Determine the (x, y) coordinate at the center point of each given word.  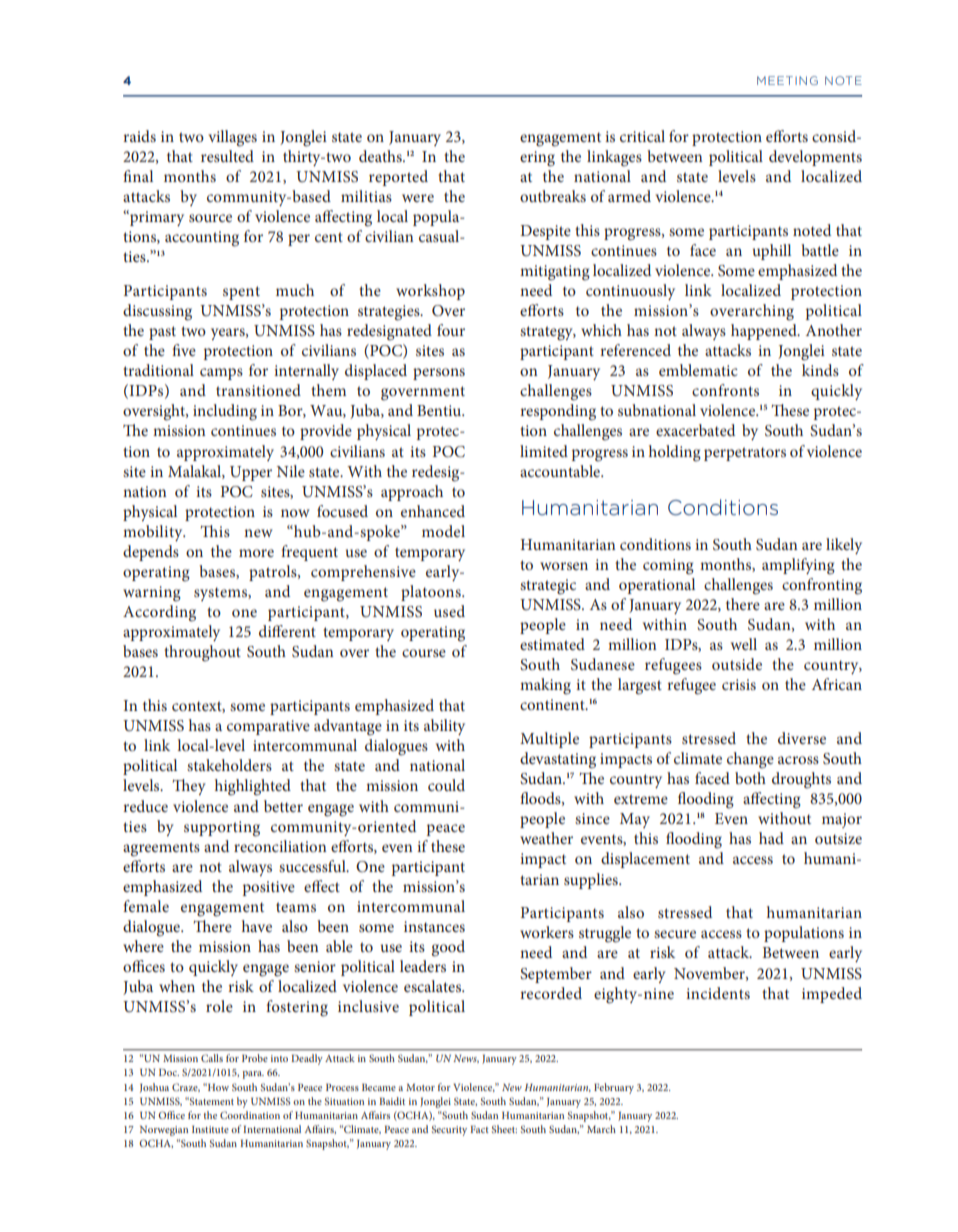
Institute (210, 1129)
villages (232, 138)
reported (398, 178)
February (614, 1088)
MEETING (787, 80)
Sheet (504, 1129)
